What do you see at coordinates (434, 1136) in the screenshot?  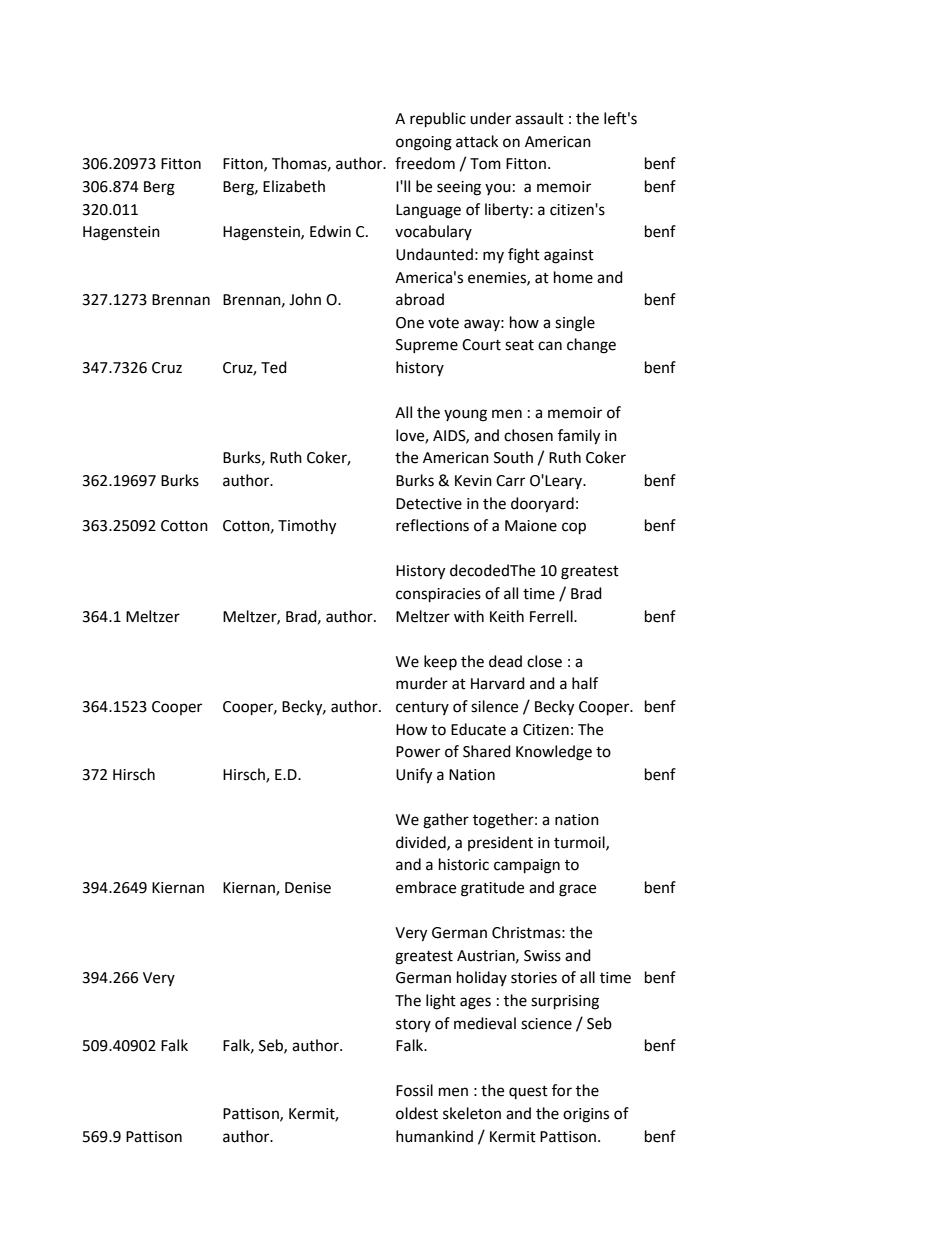 I see `humankind` at bounding box center [434, 1136].
